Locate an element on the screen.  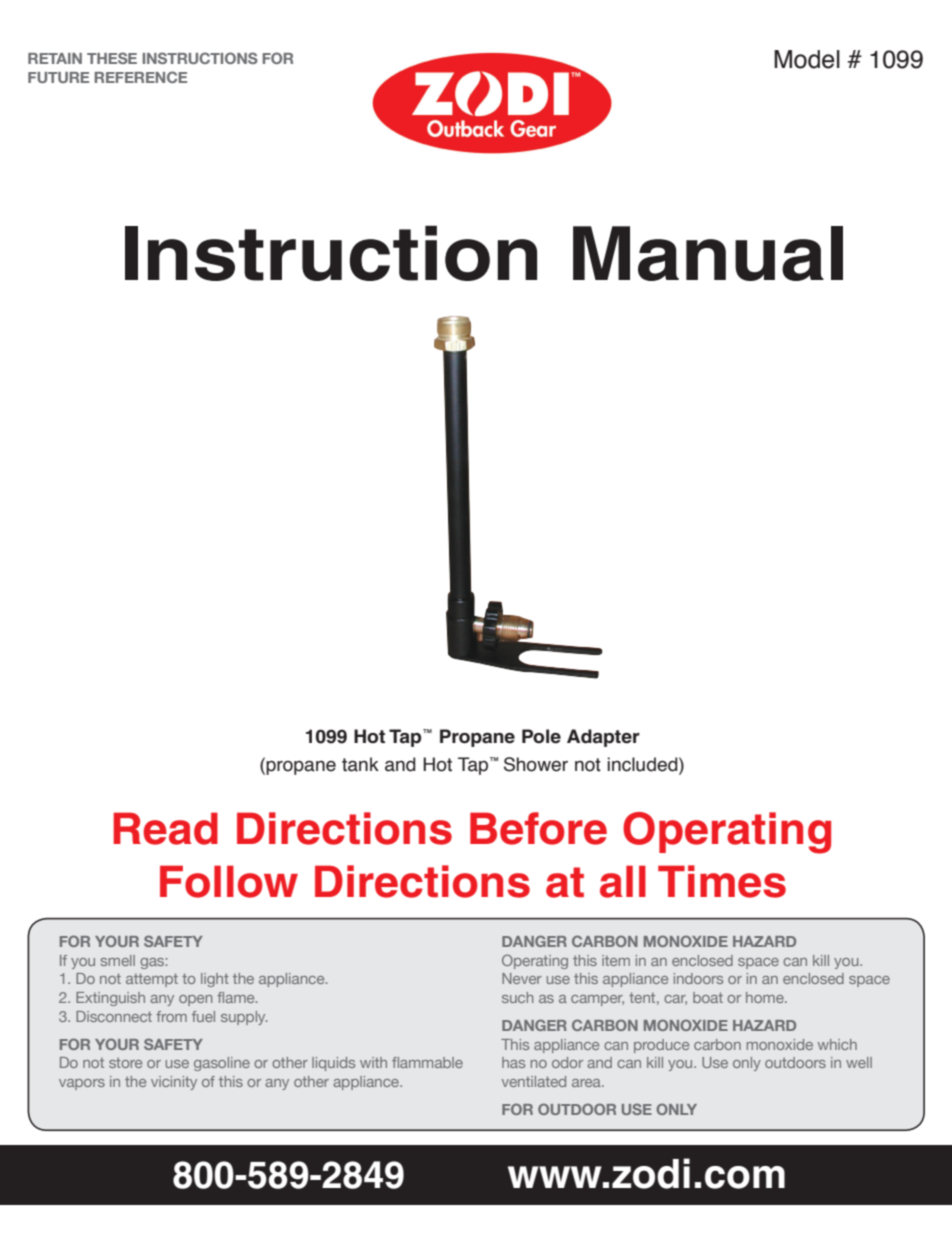
REFERENCE is located at coordinates (141, 77).
